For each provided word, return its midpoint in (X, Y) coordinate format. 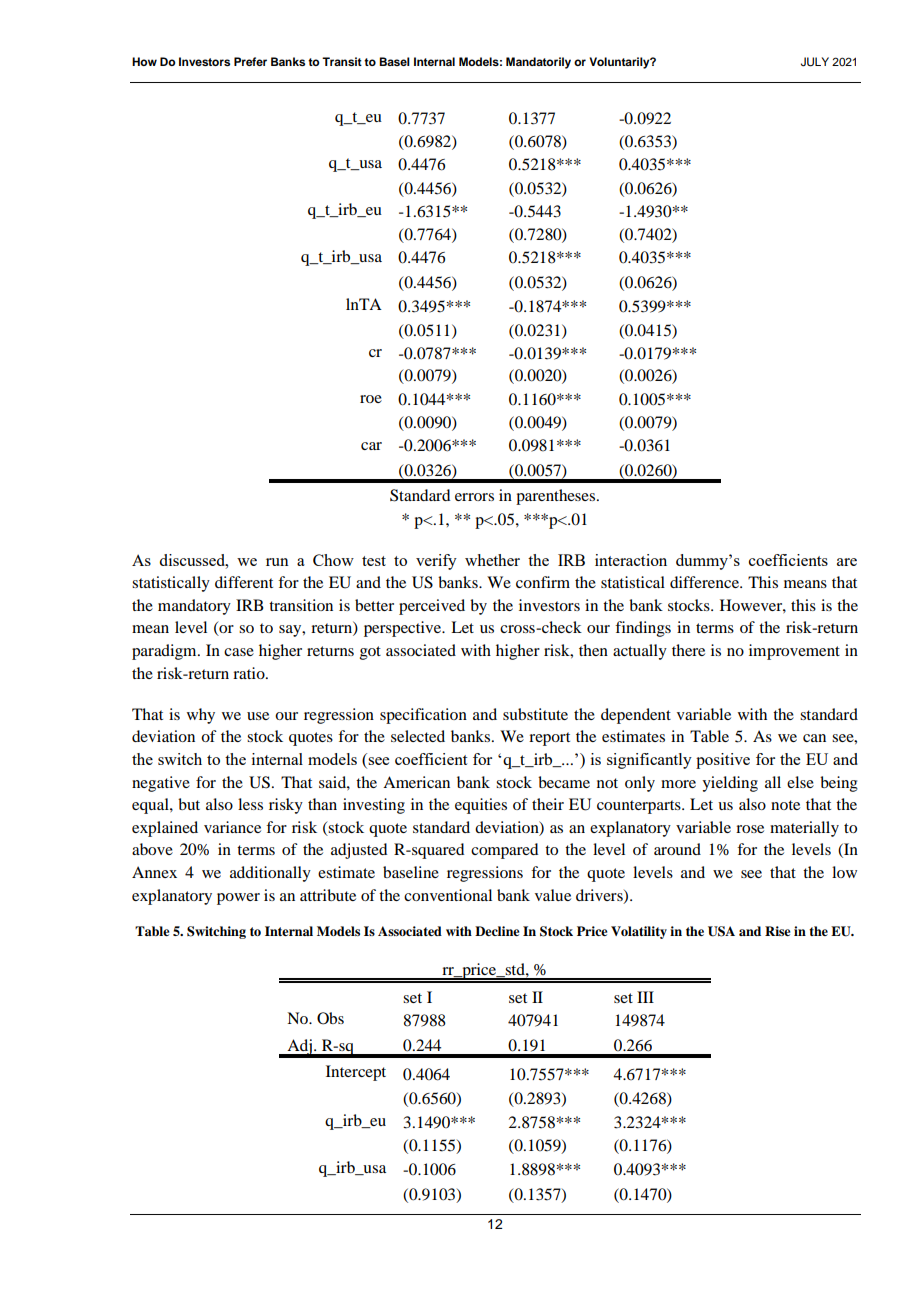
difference (705, 582)
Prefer (250, 61)
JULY (815, 62)
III (645, 997)
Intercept (356, 1073)
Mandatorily (538, 63)
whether (492, 560)
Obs (330, 1018)
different (244, 582)
